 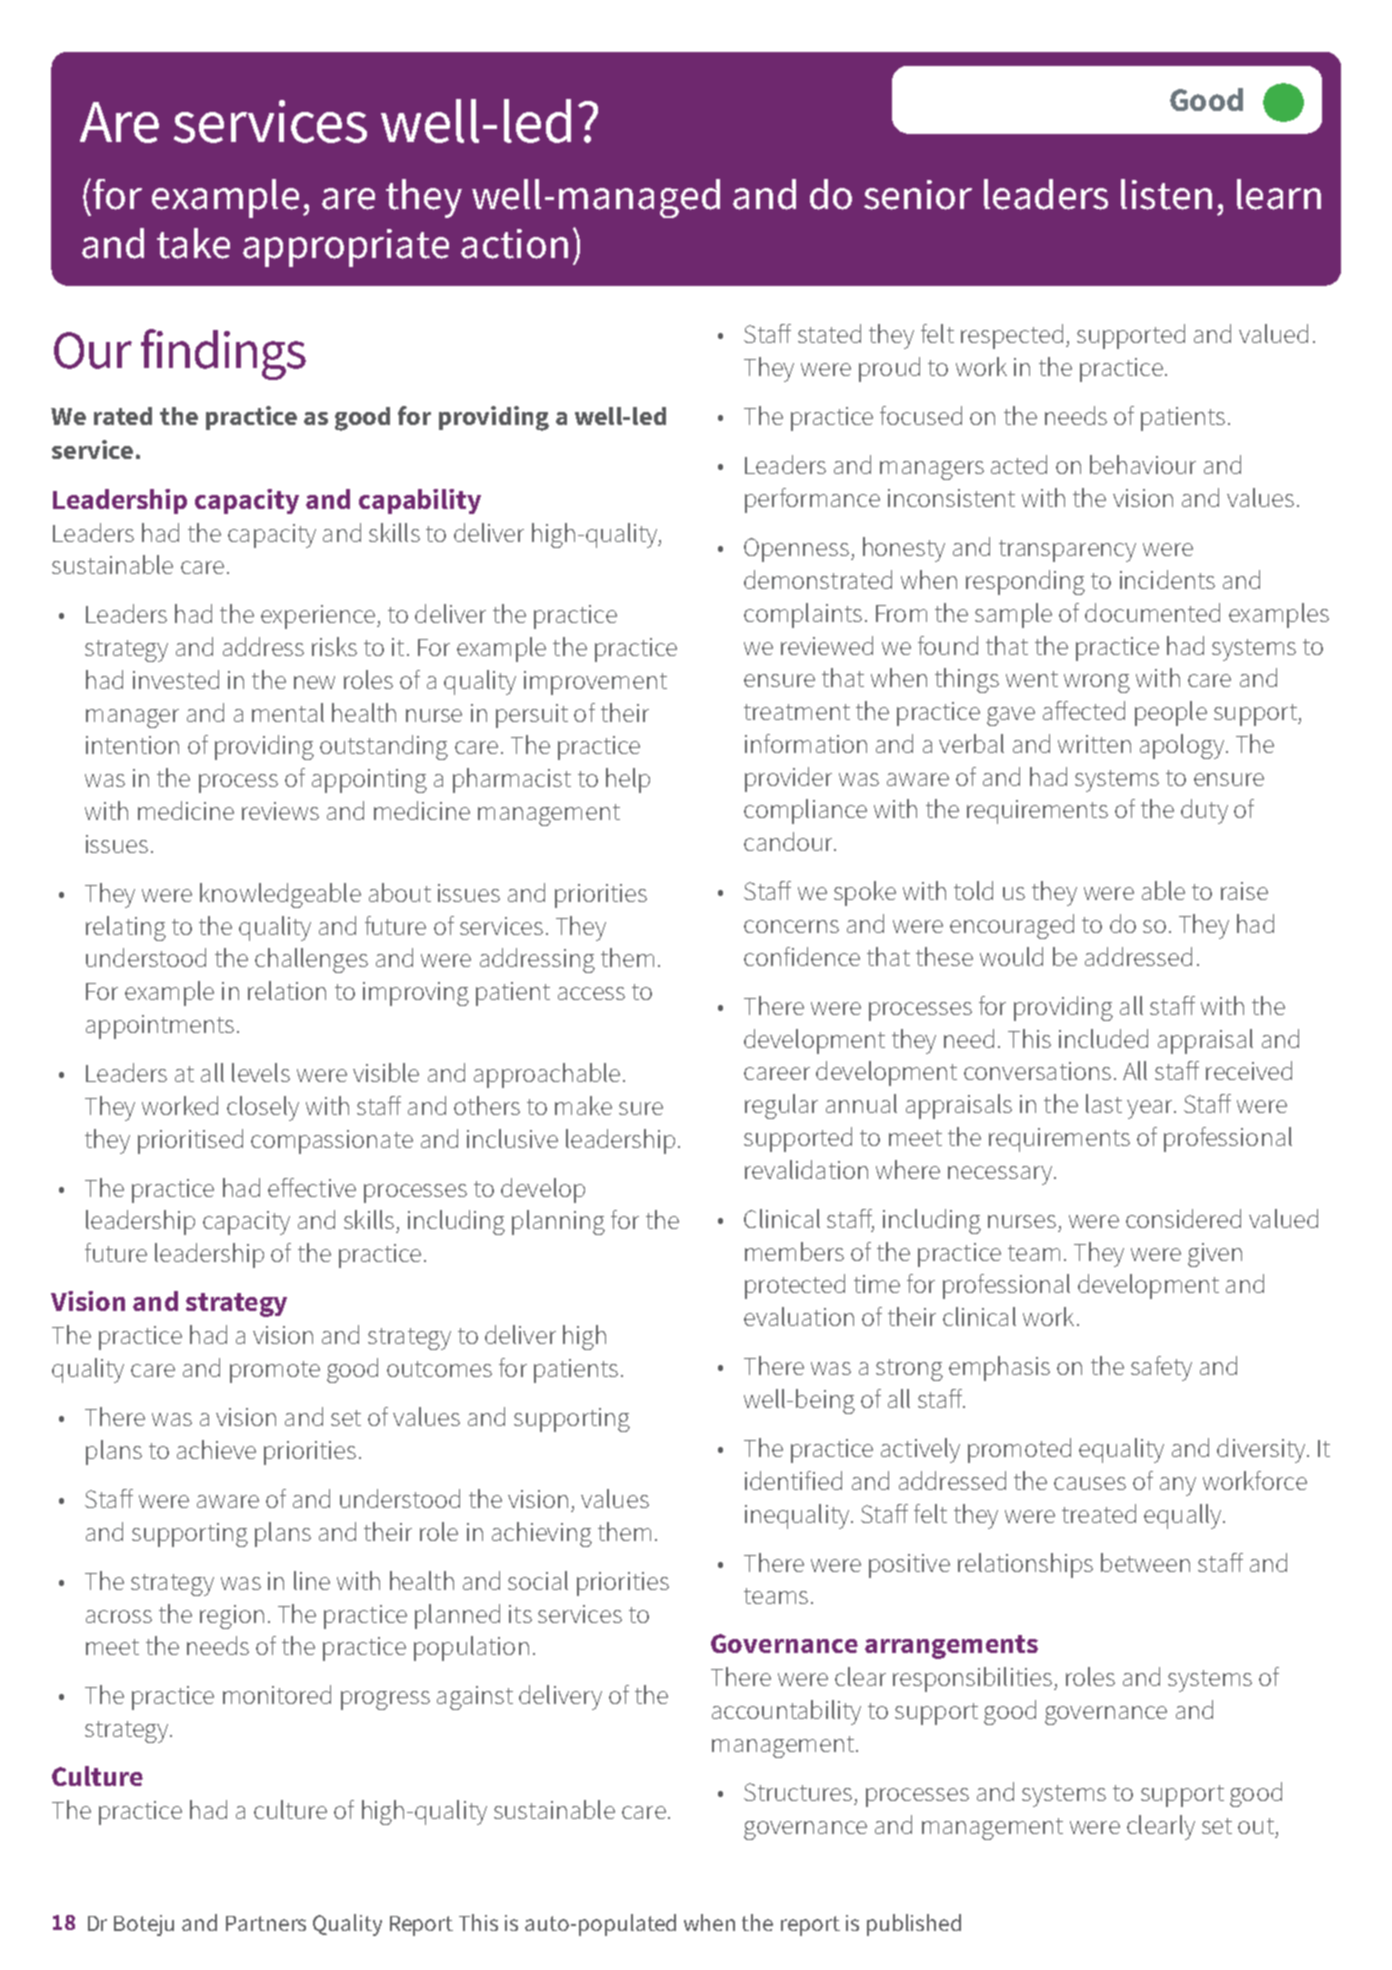 What do you see at coordinates (193, 243) in the screenshot?
I see `take` at bounding box center [193, 243].
